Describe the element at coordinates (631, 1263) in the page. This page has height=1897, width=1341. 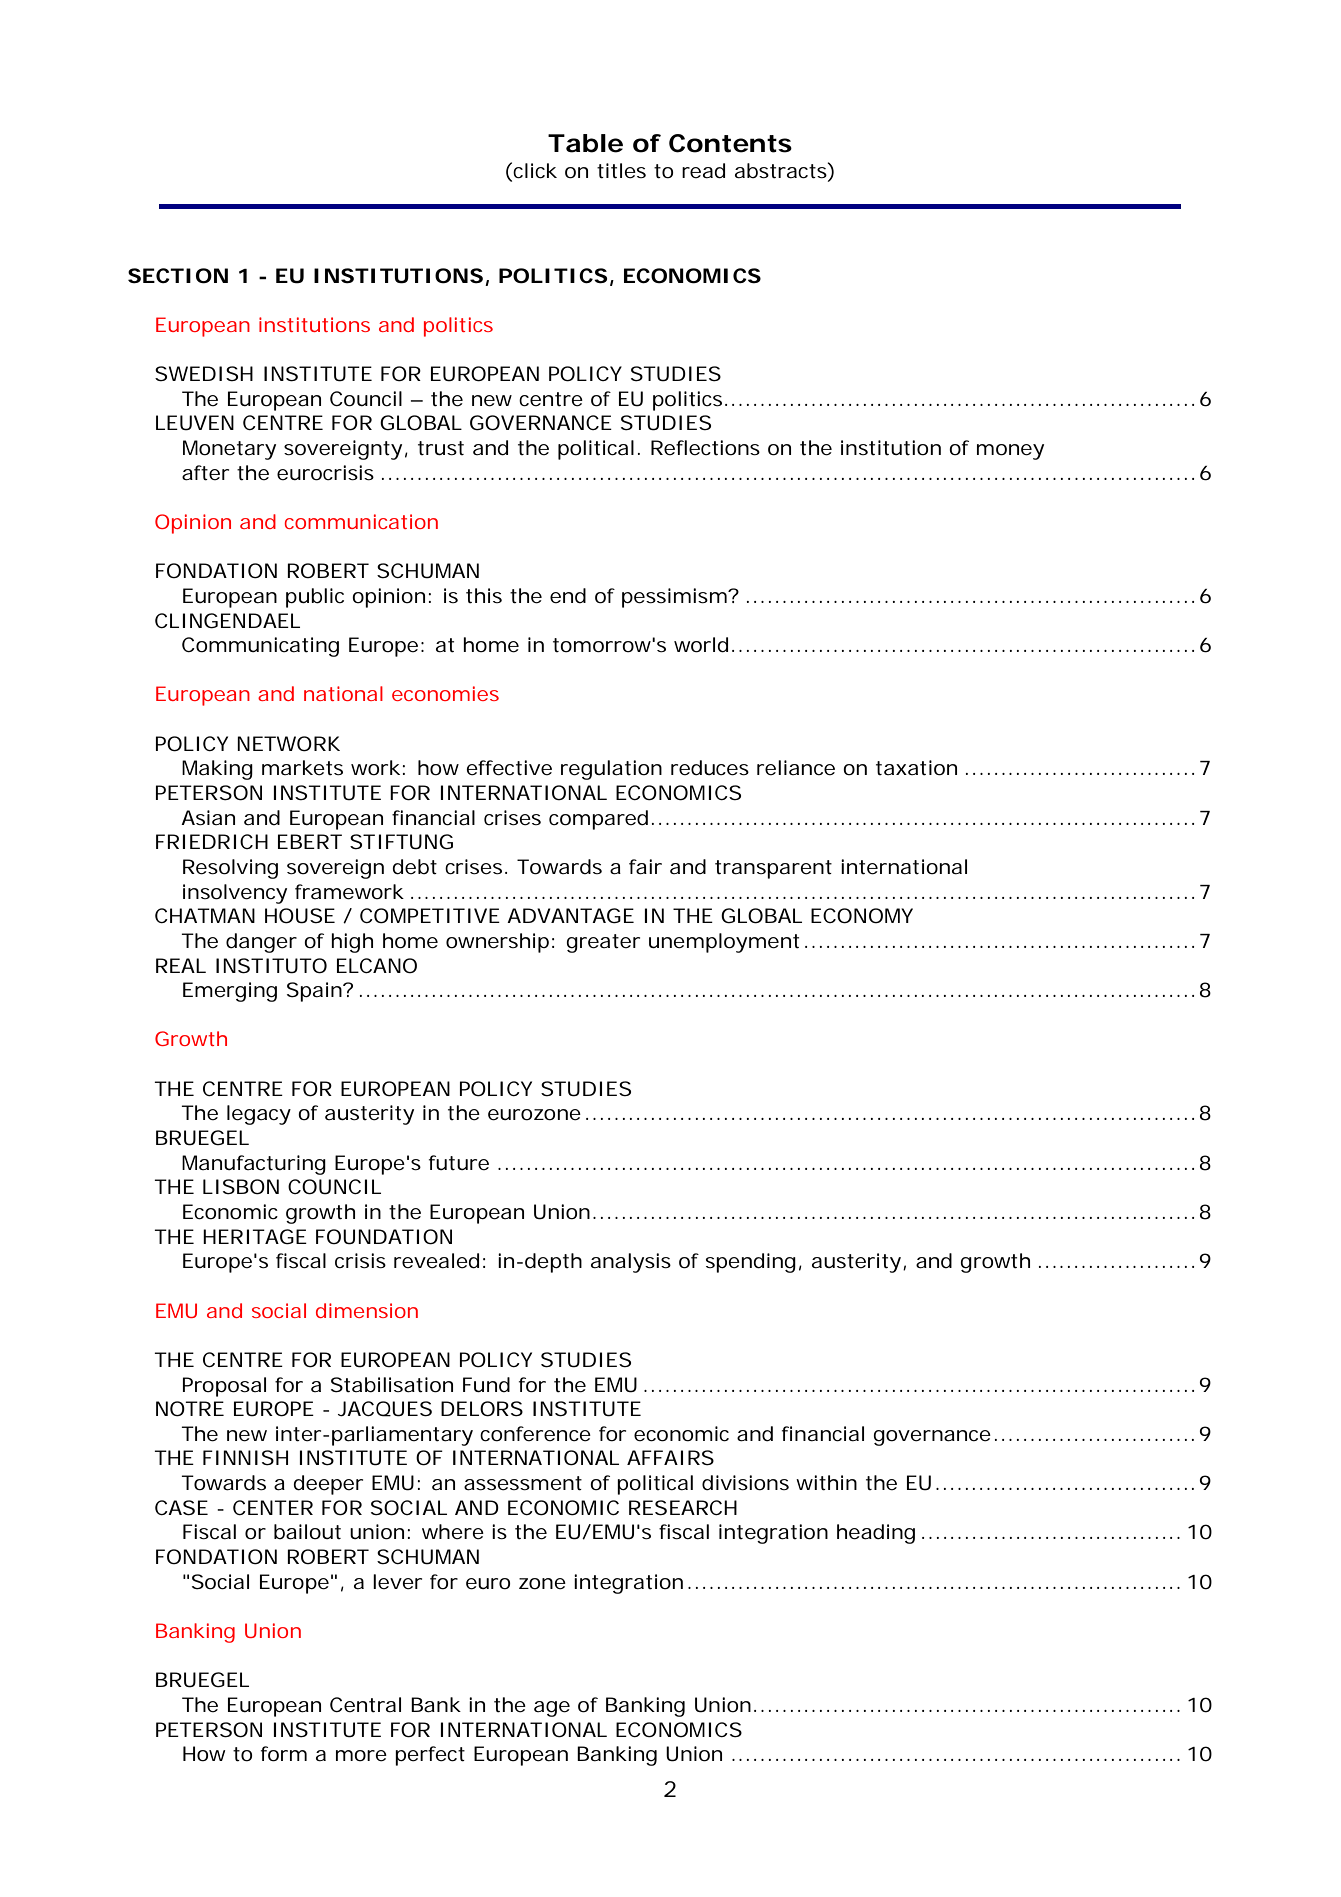
I see `analysis` at that location.
